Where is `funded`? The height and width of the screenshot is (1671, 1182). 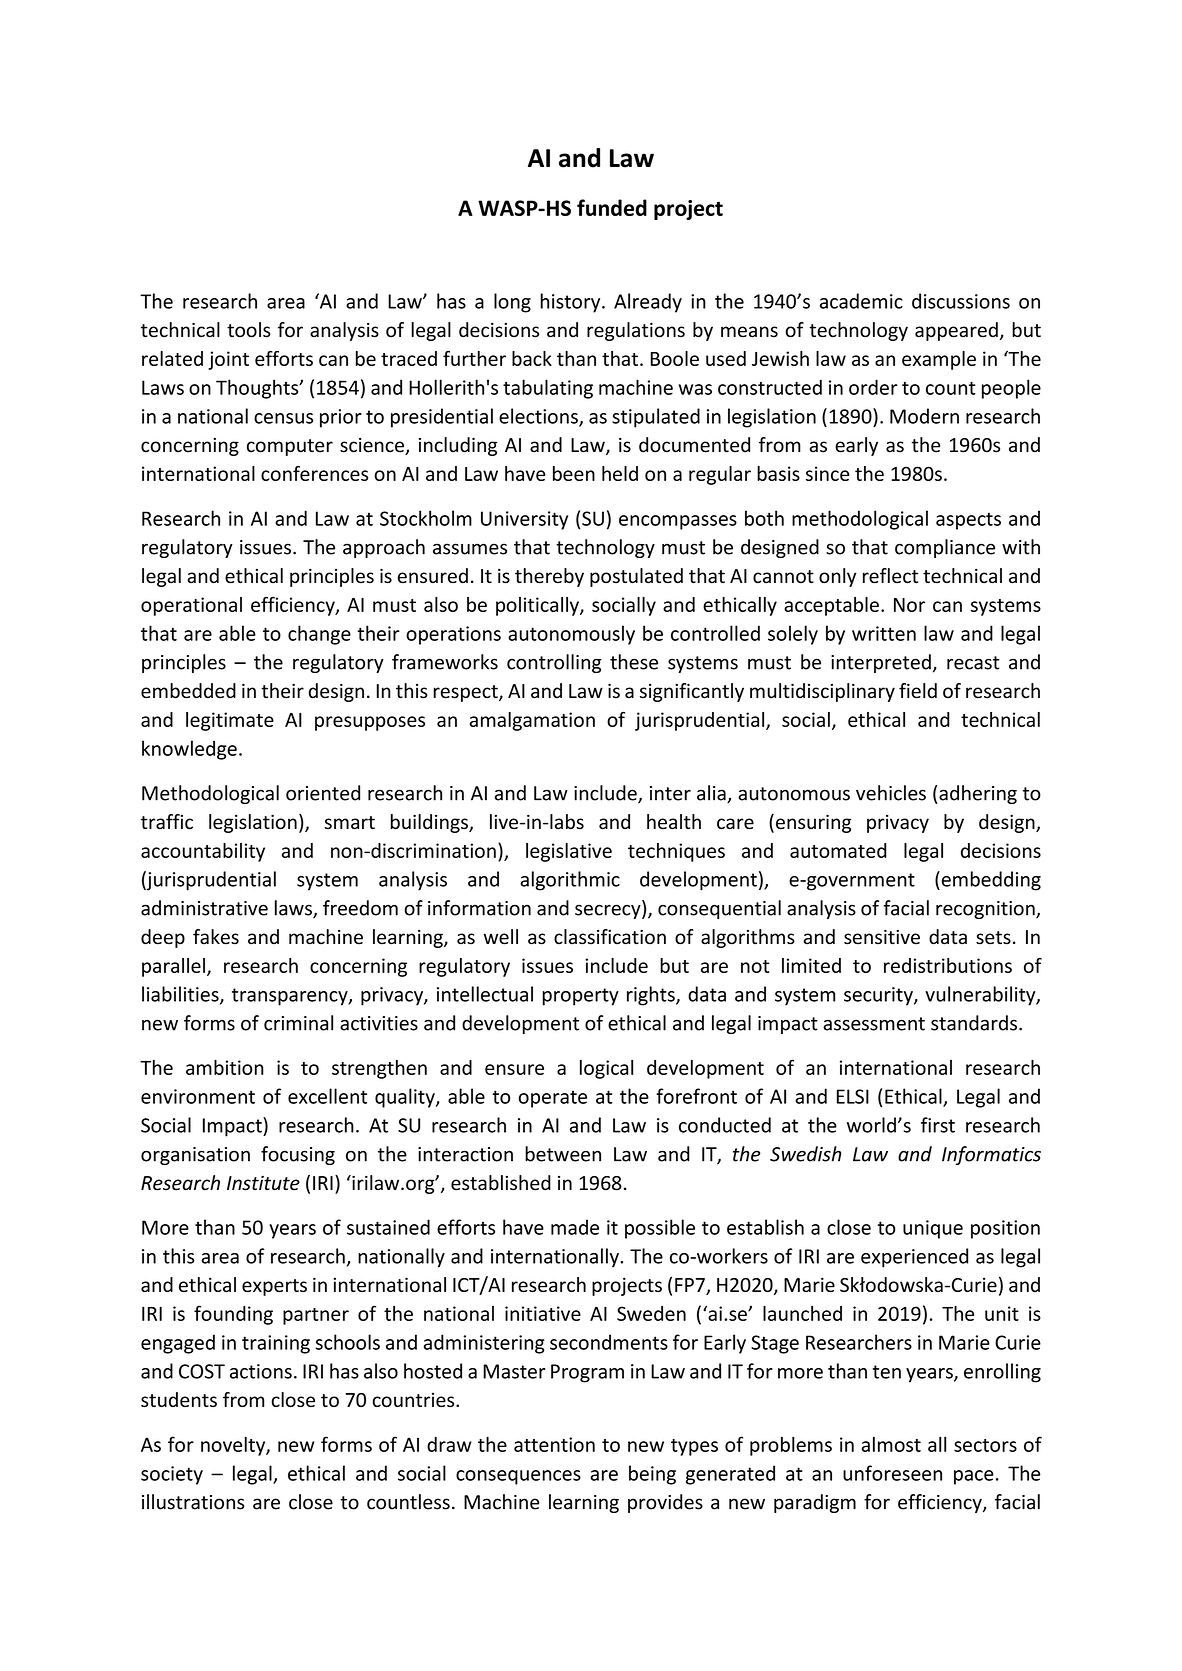
funded is located at coordinates (612, 207).
